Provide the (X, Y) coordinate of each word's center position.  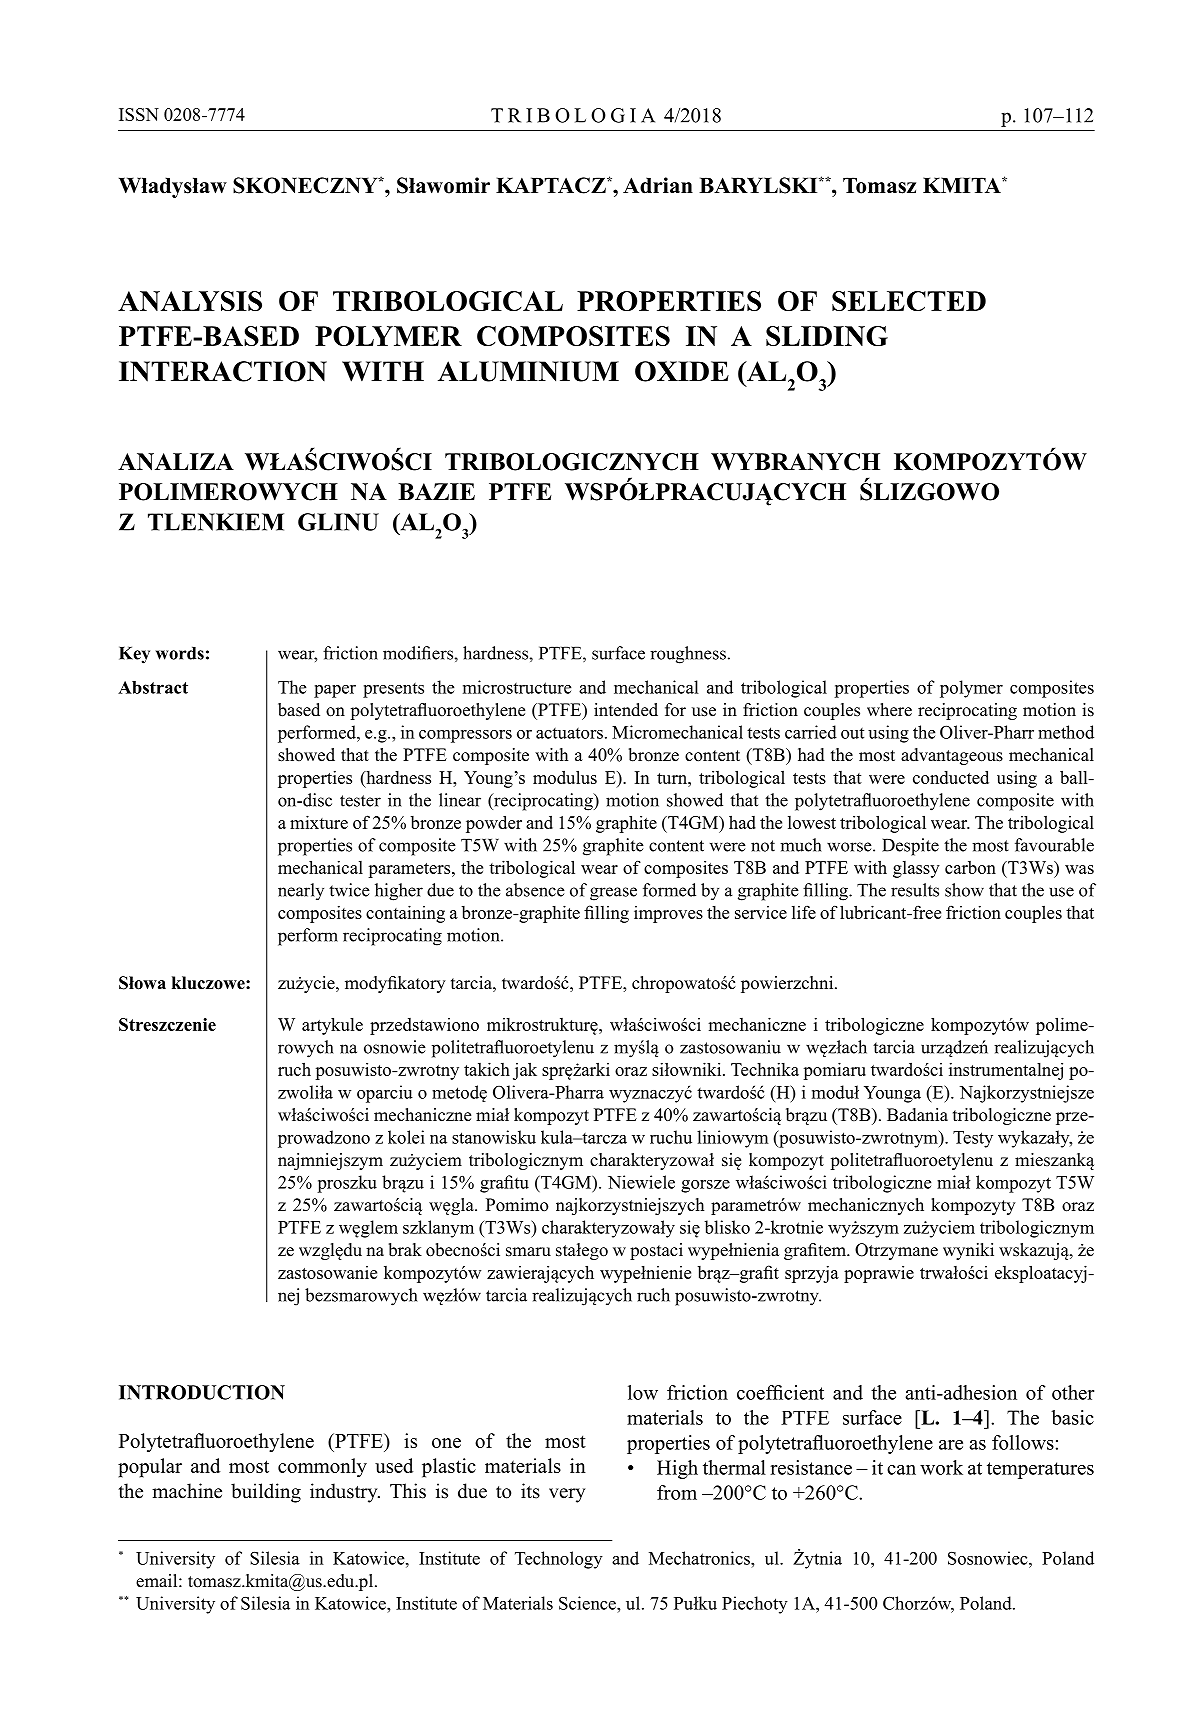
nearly (301, 892)
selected (909, 301)
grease (613, 894)
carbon (970, 867)
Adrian (658, 185)
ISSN (139, 114)
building (266, 1493)
